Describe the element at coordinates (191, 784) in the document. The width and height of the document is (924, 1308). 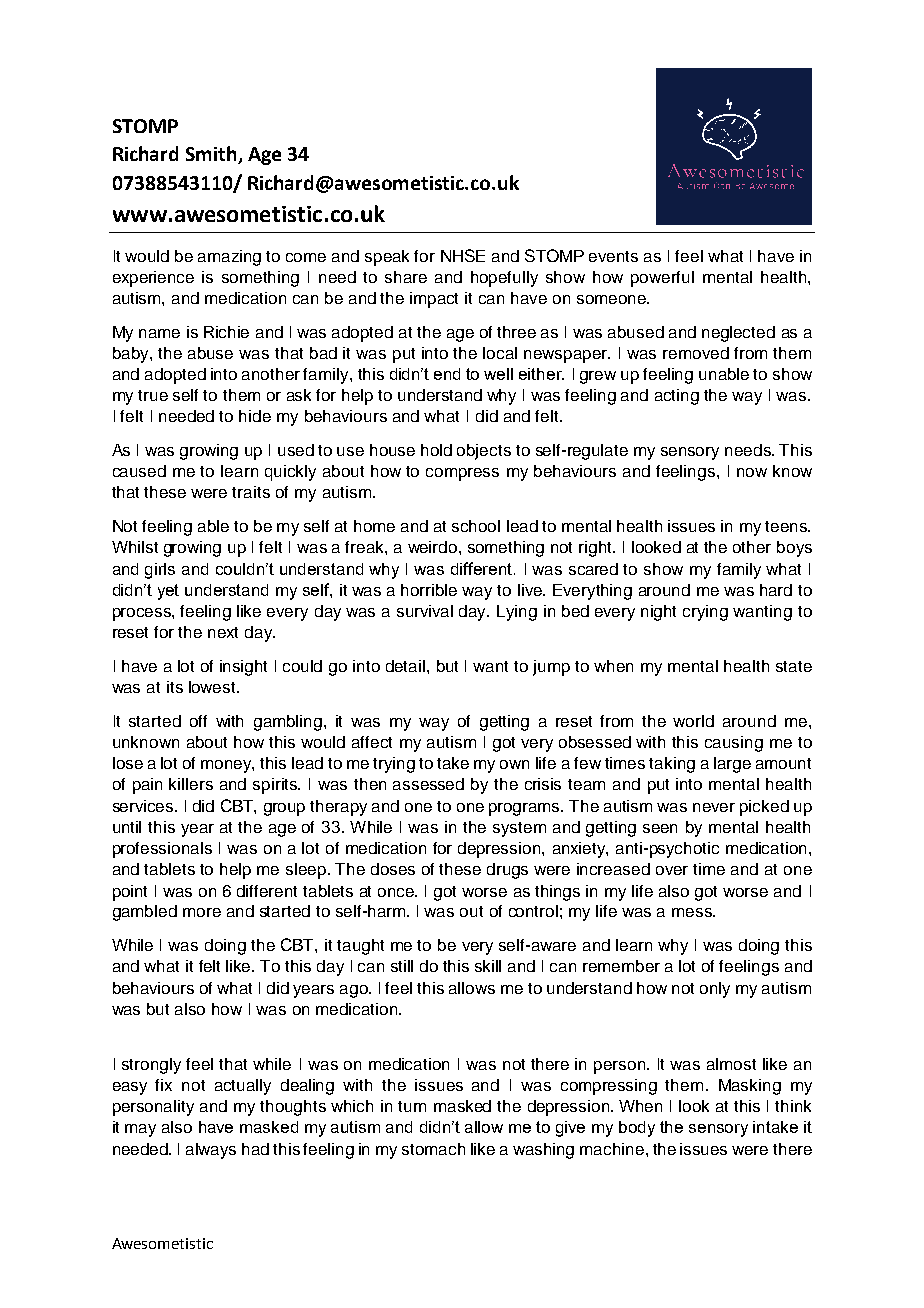
I see `killers` at that location.
